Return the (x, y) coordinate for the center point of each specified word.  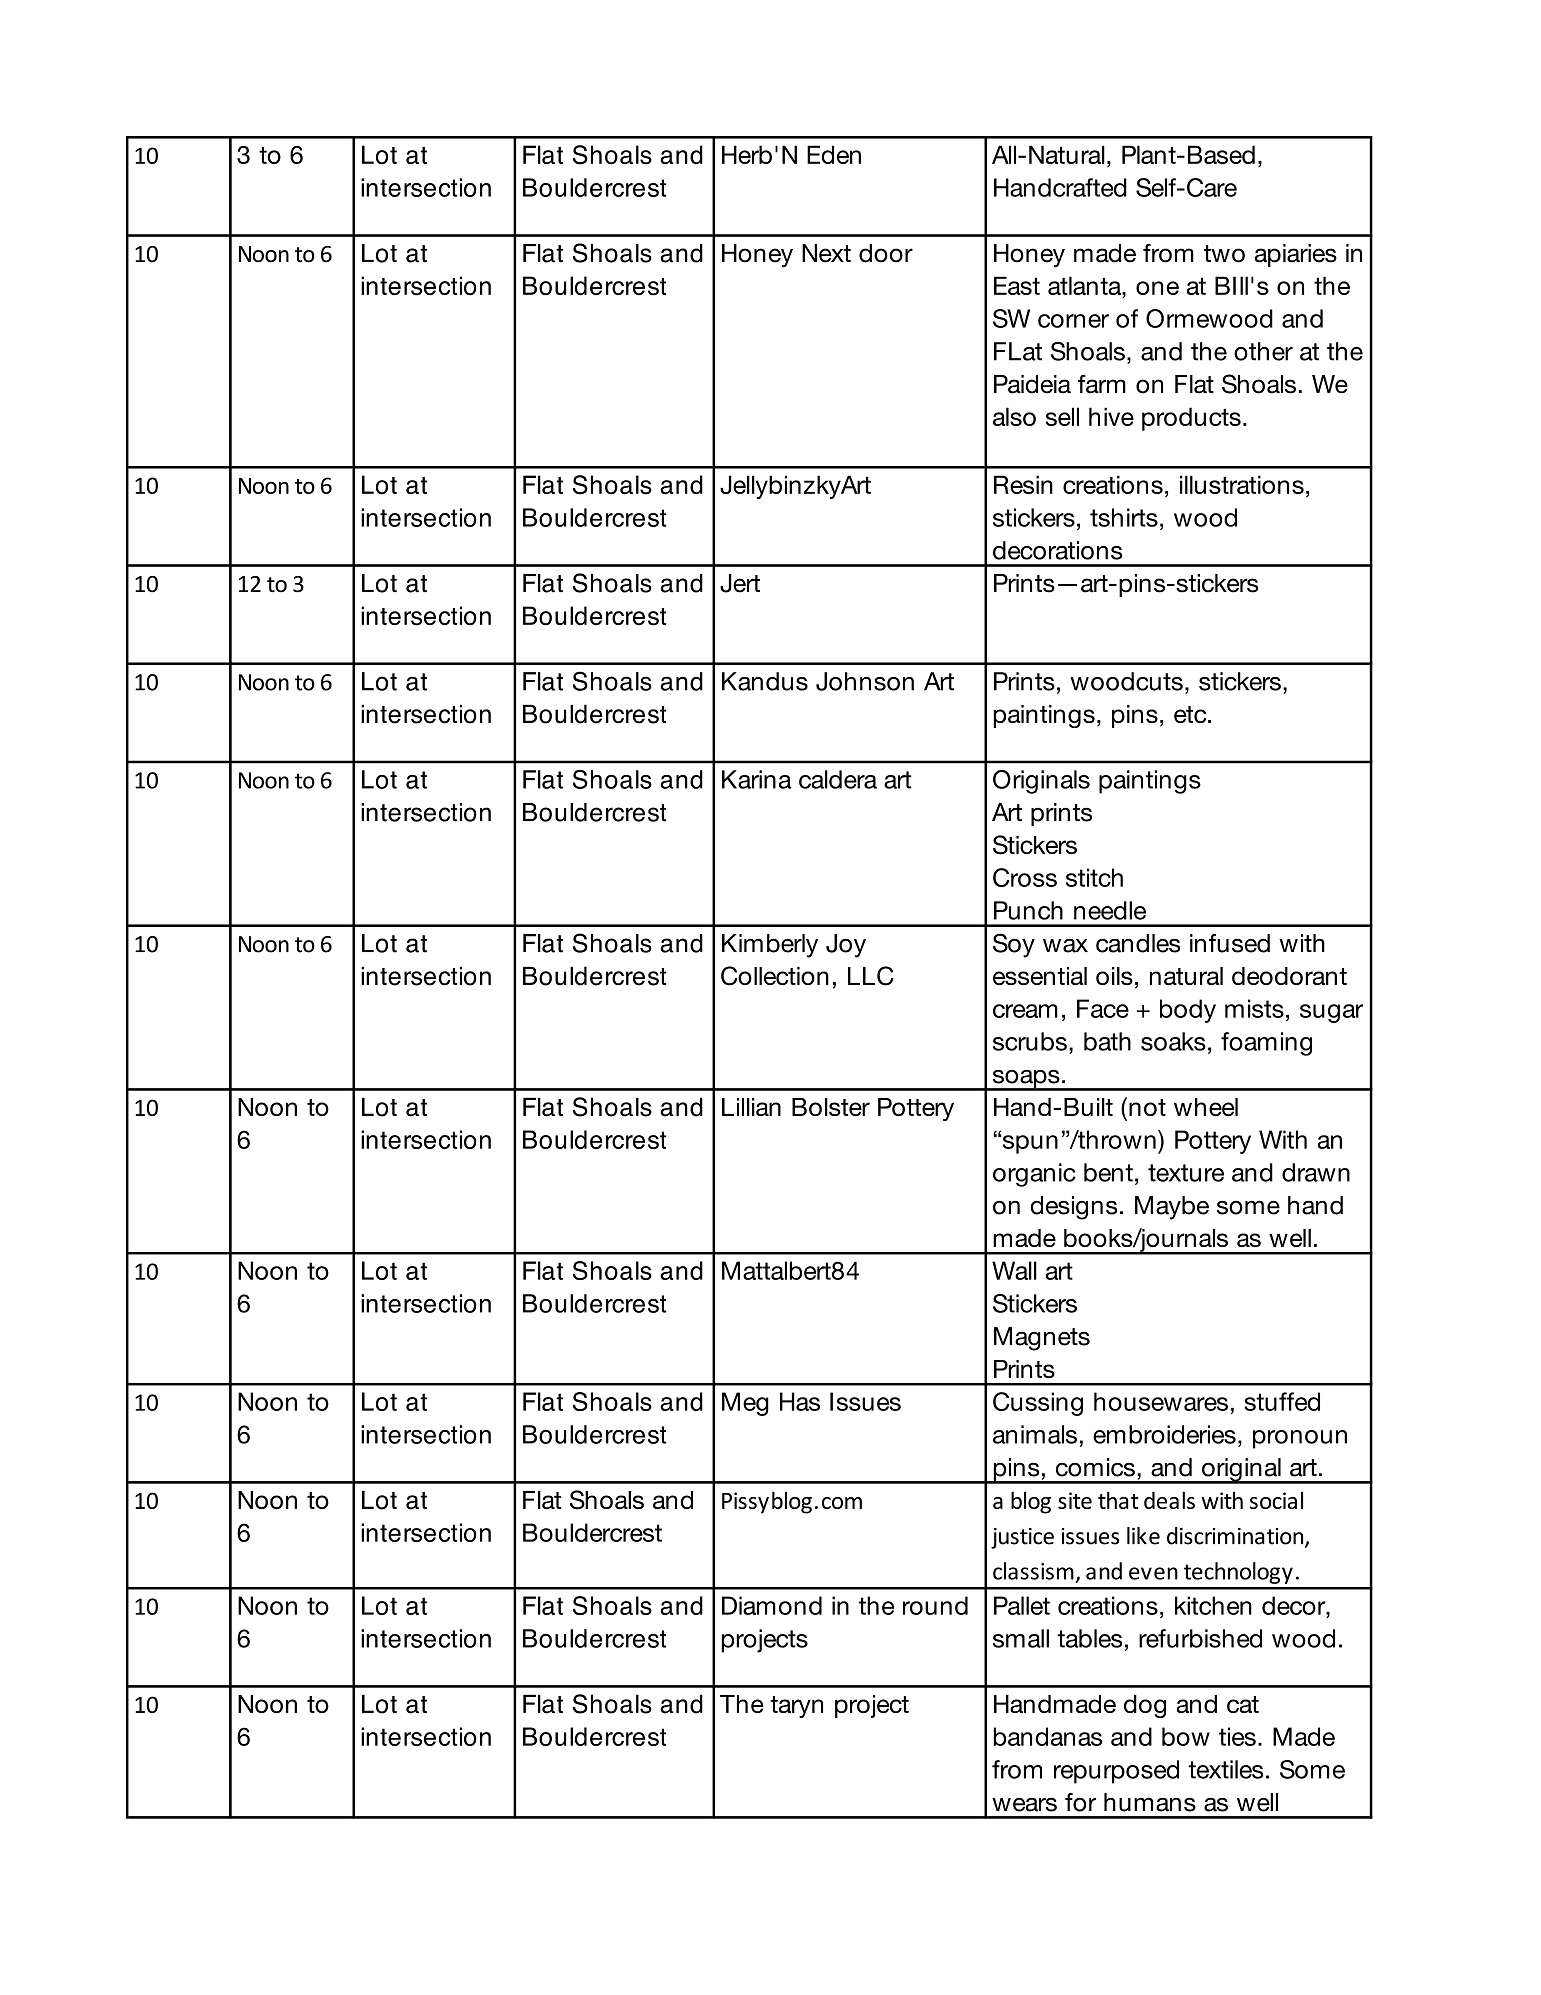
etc (1191, 714)
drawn (1316, 1172)
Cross (1025, 877)
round (935, 1605)
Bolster (831, 1107)
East (1017, 285)
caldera (838, 779)
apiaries (1296, 255)
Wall (1014, 1270)
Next (826, 253)
